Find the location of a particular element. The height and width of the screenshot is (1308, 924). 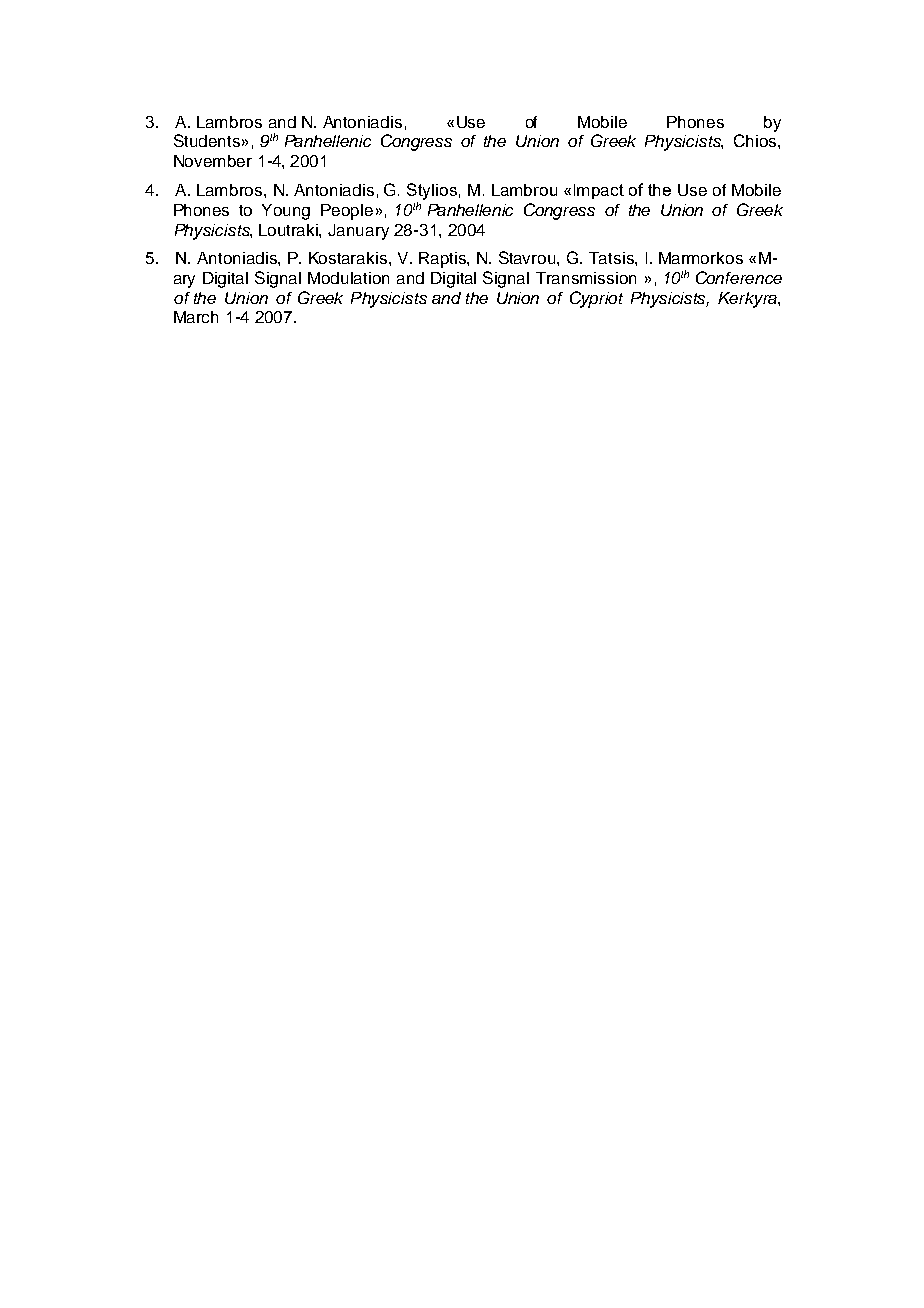

Transmission is located at coordinates (586, 278).
